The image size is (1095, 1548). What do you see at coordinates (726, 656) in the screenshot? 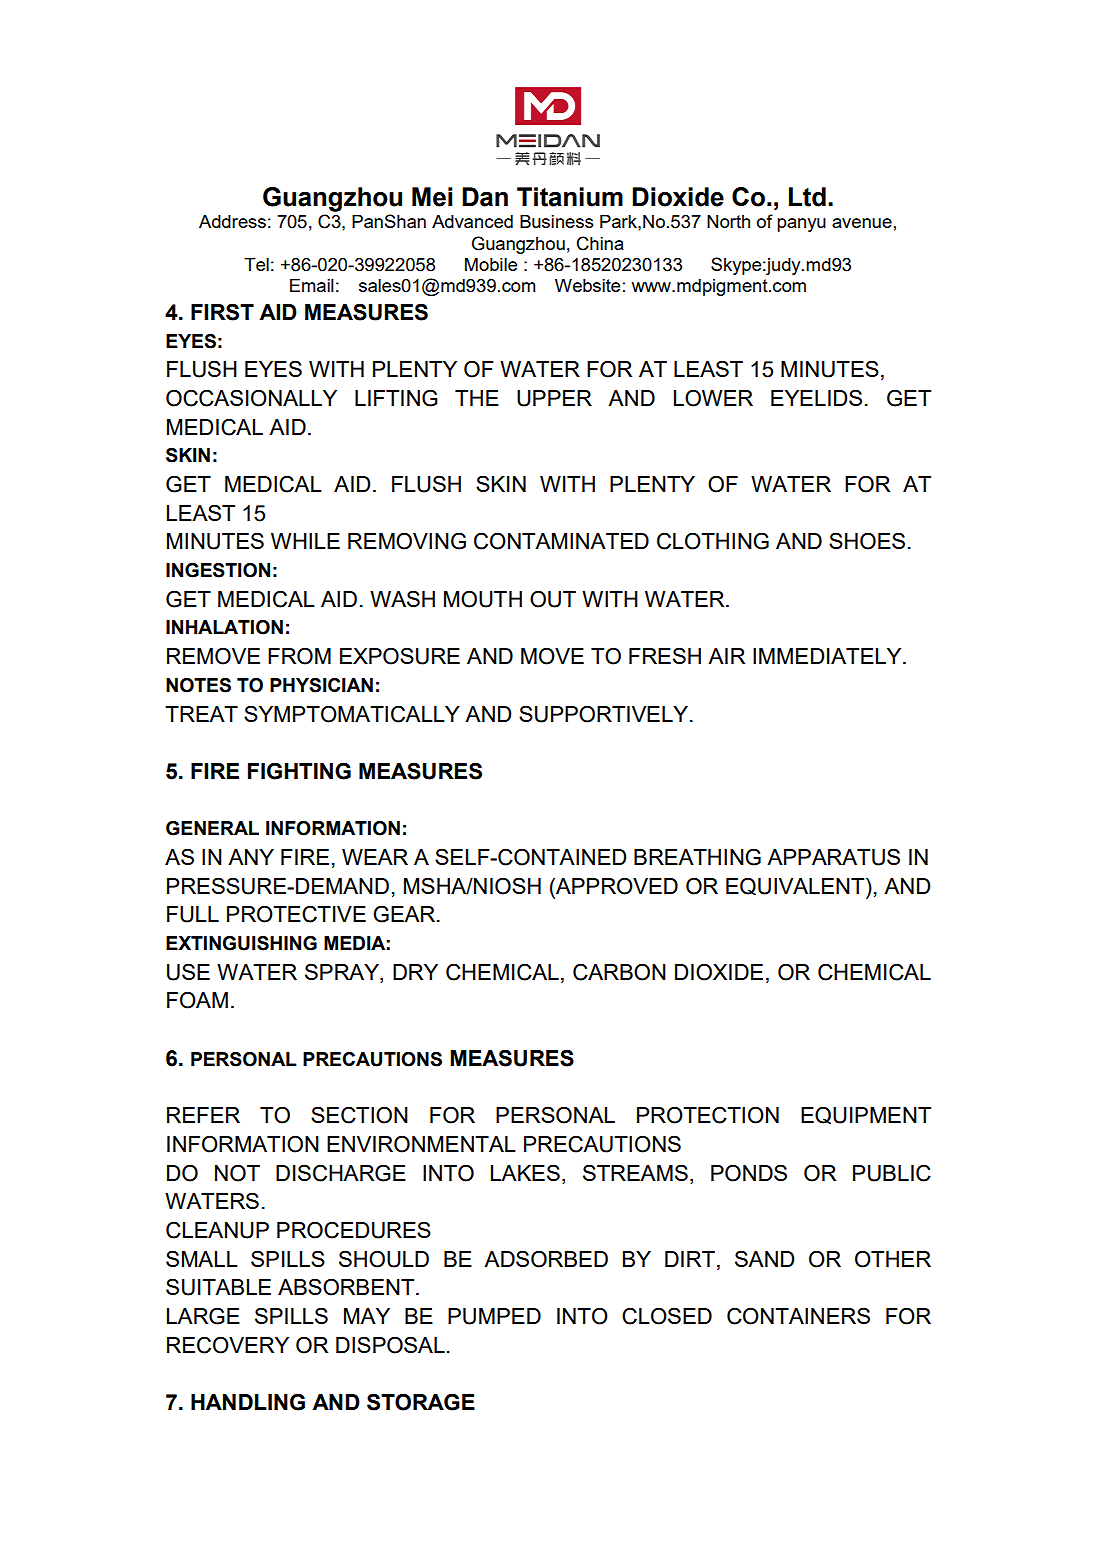
I see `AIR` at bounding box center [726, 656].
